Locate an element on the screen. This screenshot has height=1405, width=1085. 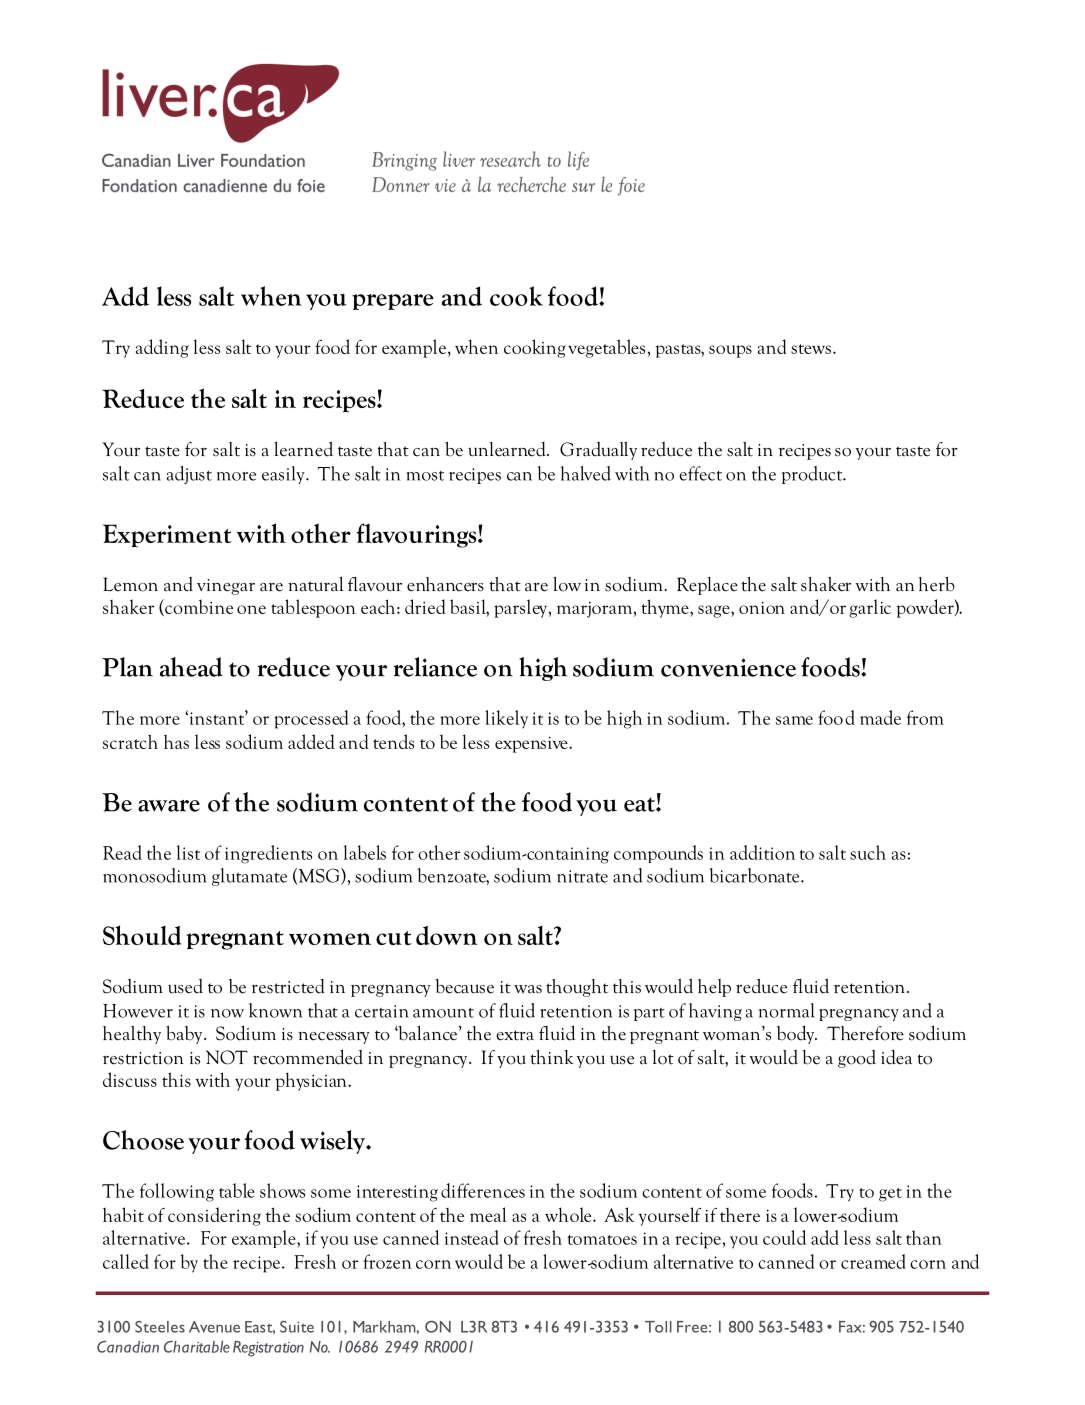
nitrate is located at coordinates (582, 876).
